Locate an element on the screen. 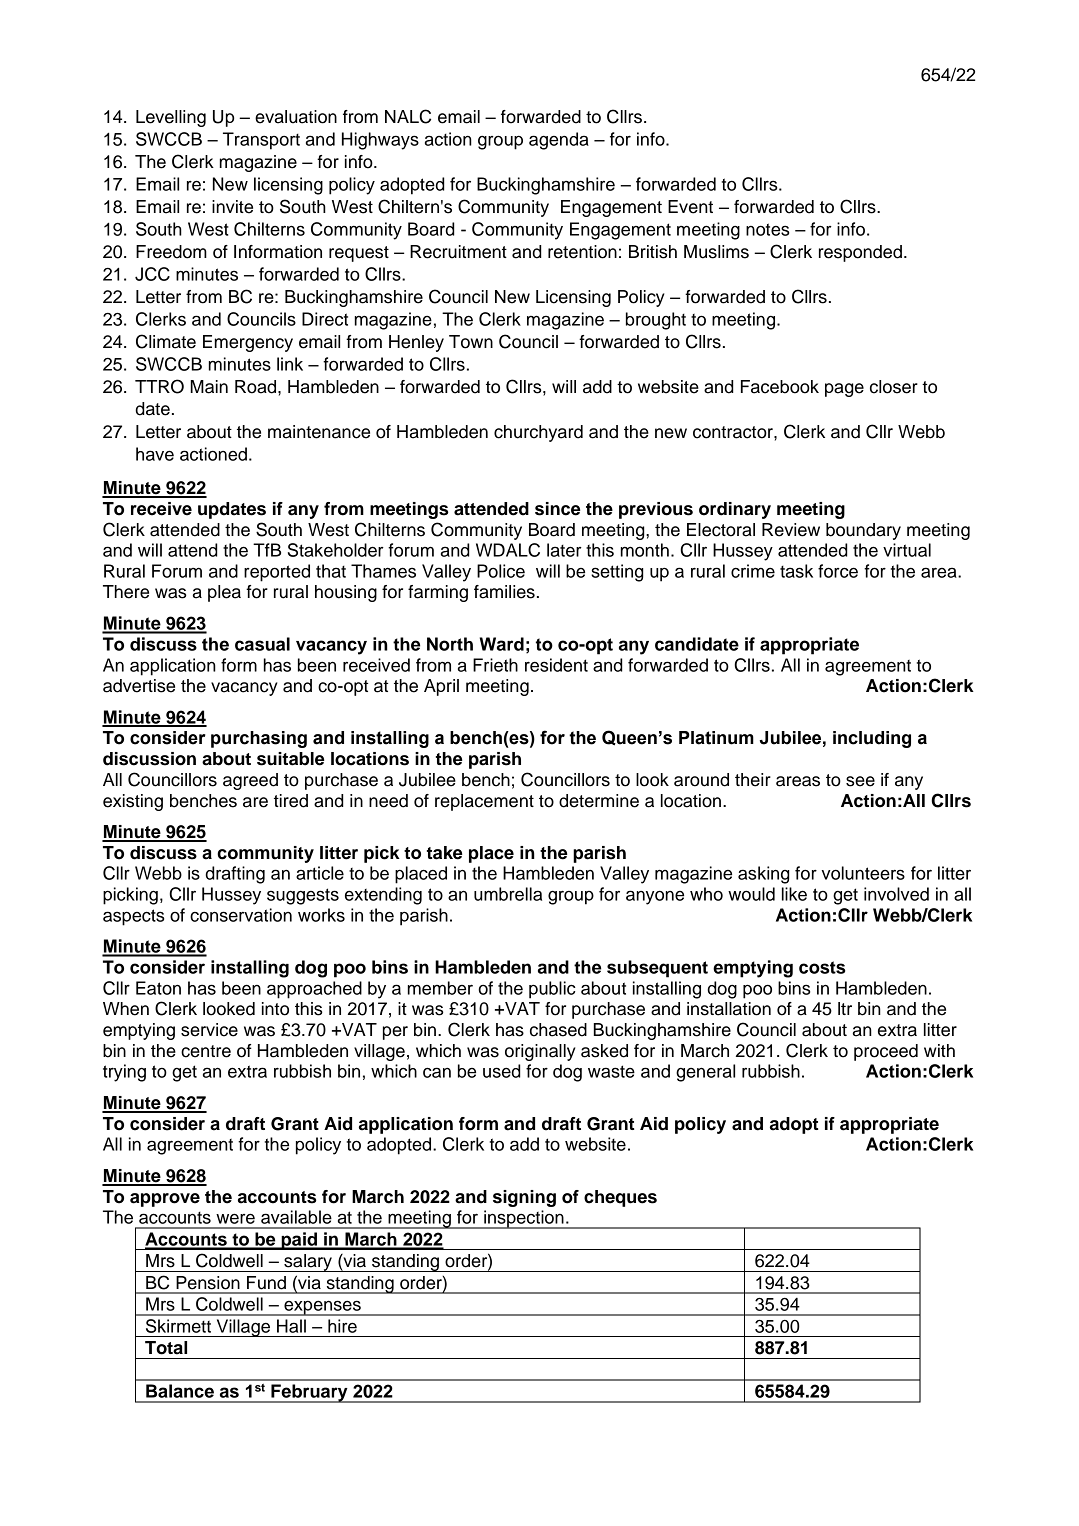 This screenshot has height=1526, width=1079. plea is located at coordinates (224, 593).
